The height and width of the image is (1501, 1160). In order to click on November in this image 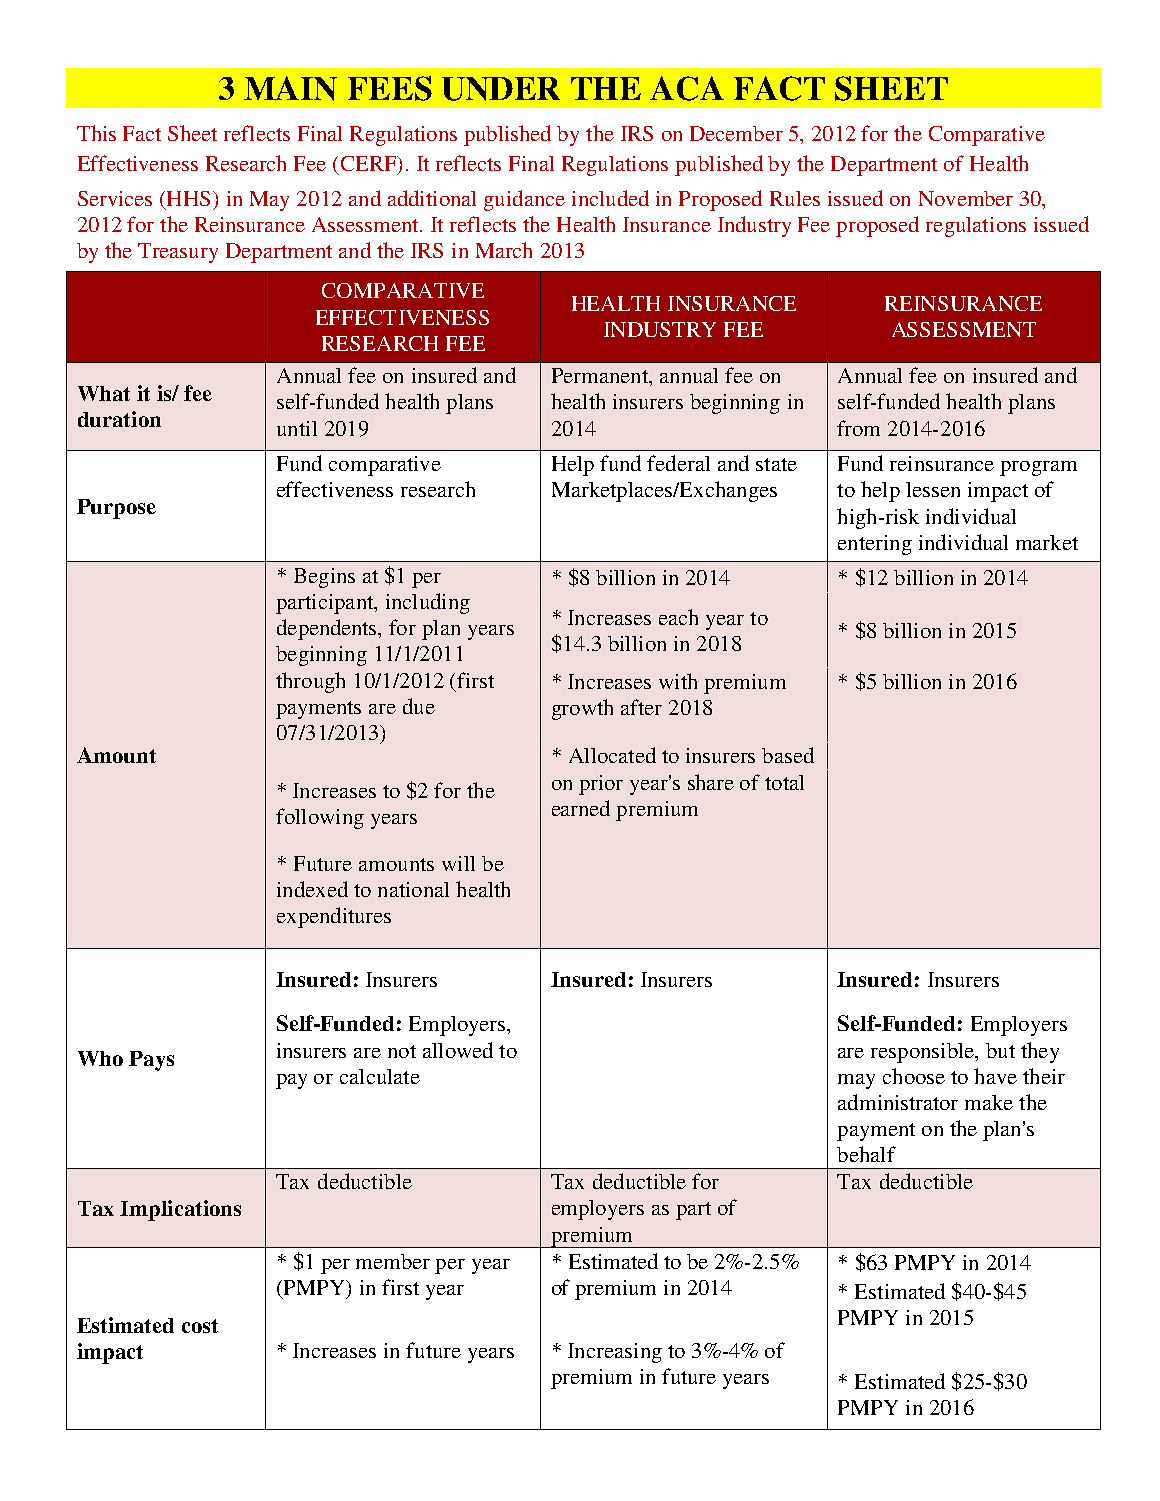, I will do `click(966, 198)`.
